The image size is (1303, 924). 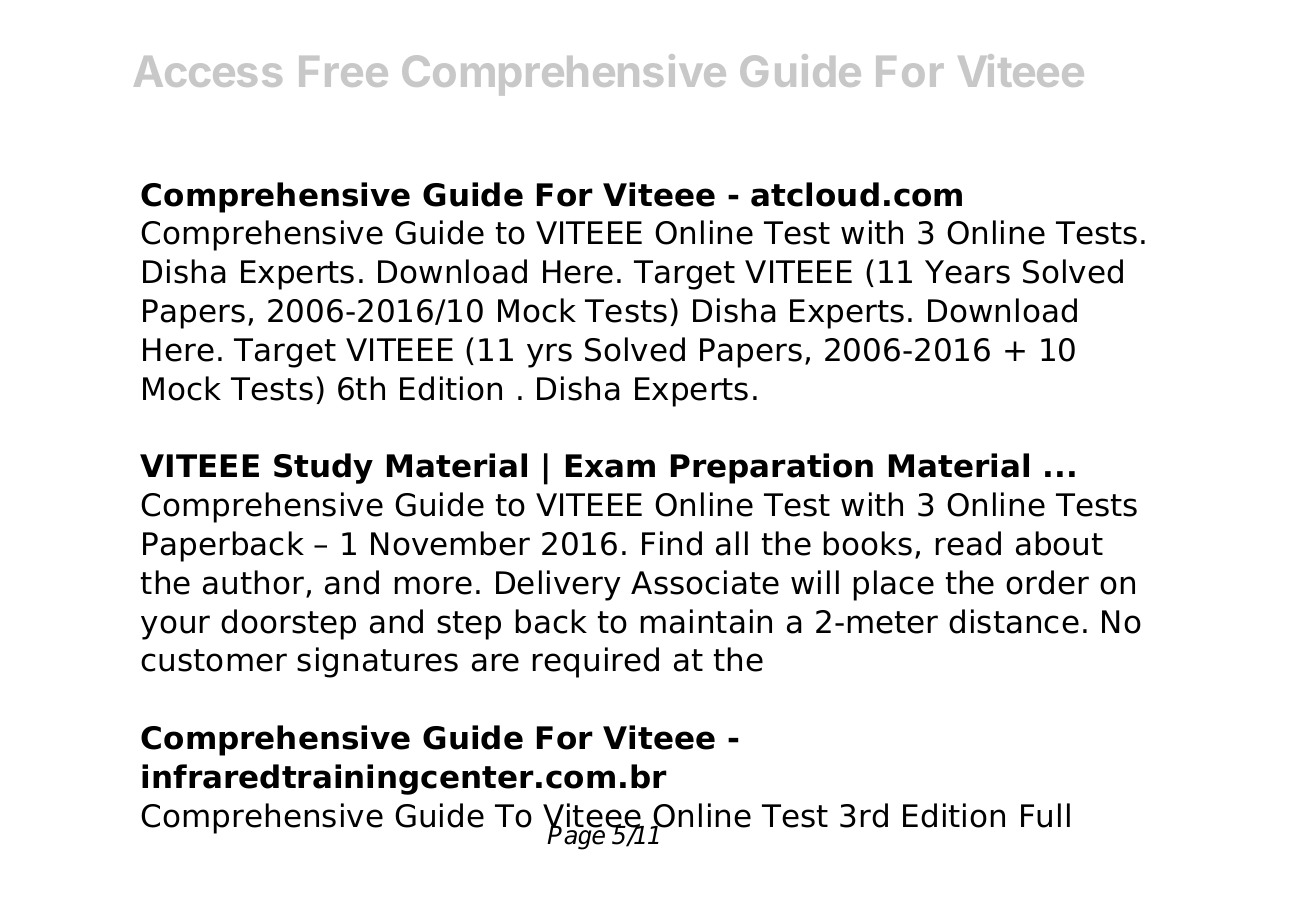 What do you see at coordinates (610, 466) in the screenshot?
I see `Exam` at bounding box center [610, 466].
